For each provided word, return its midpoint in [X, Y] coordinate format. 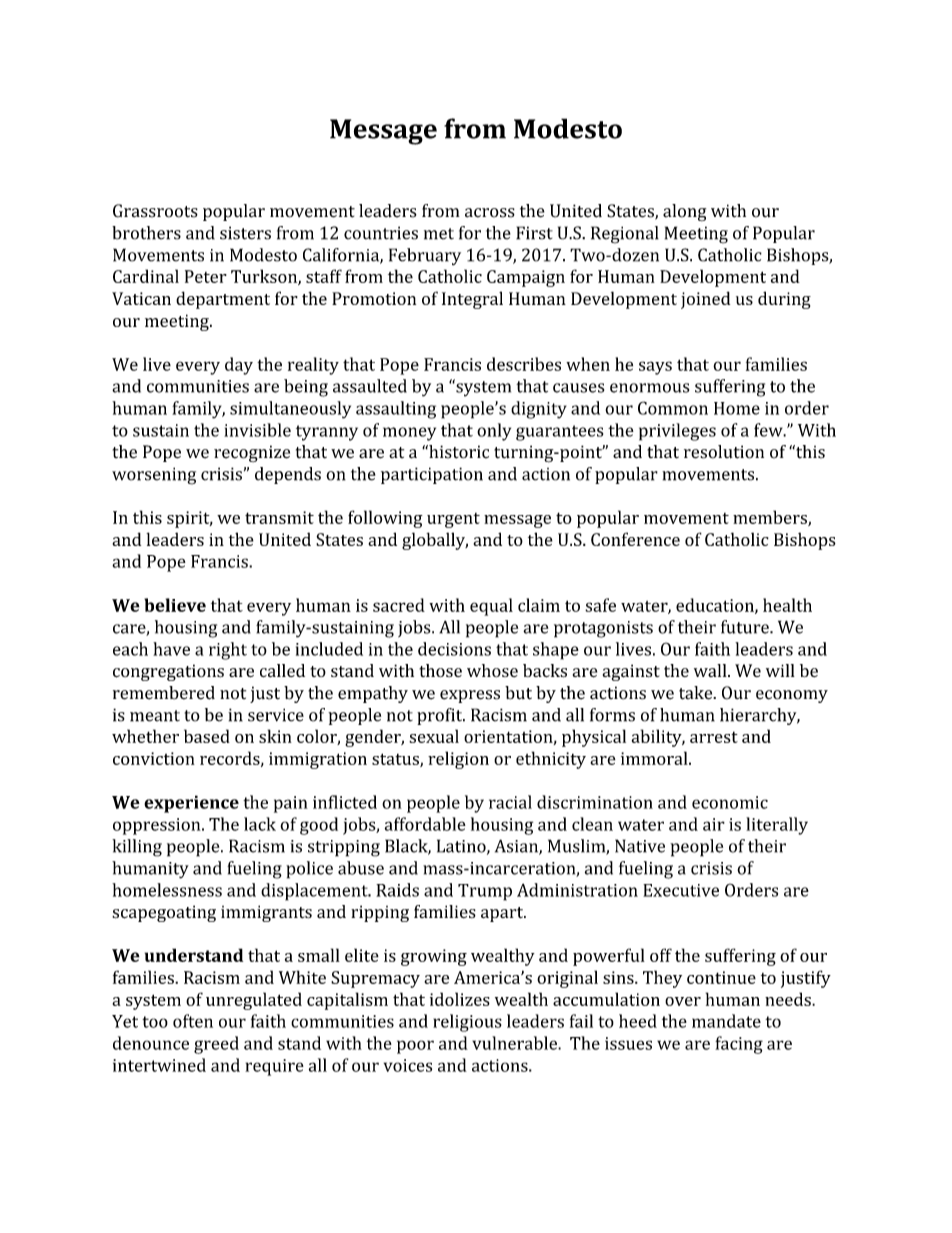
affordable [425, 824]
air [714, 824]
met [439, 234]
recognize [252, 453]
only [494, 432]
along [684, 212]
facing [739, 1045]
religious [467, 1023]
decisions [454, 649]
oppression [158, 826]
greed [216, 1045]
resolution [724, 452]
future [746, 627]
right [228, 651]
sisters [245, 233]
